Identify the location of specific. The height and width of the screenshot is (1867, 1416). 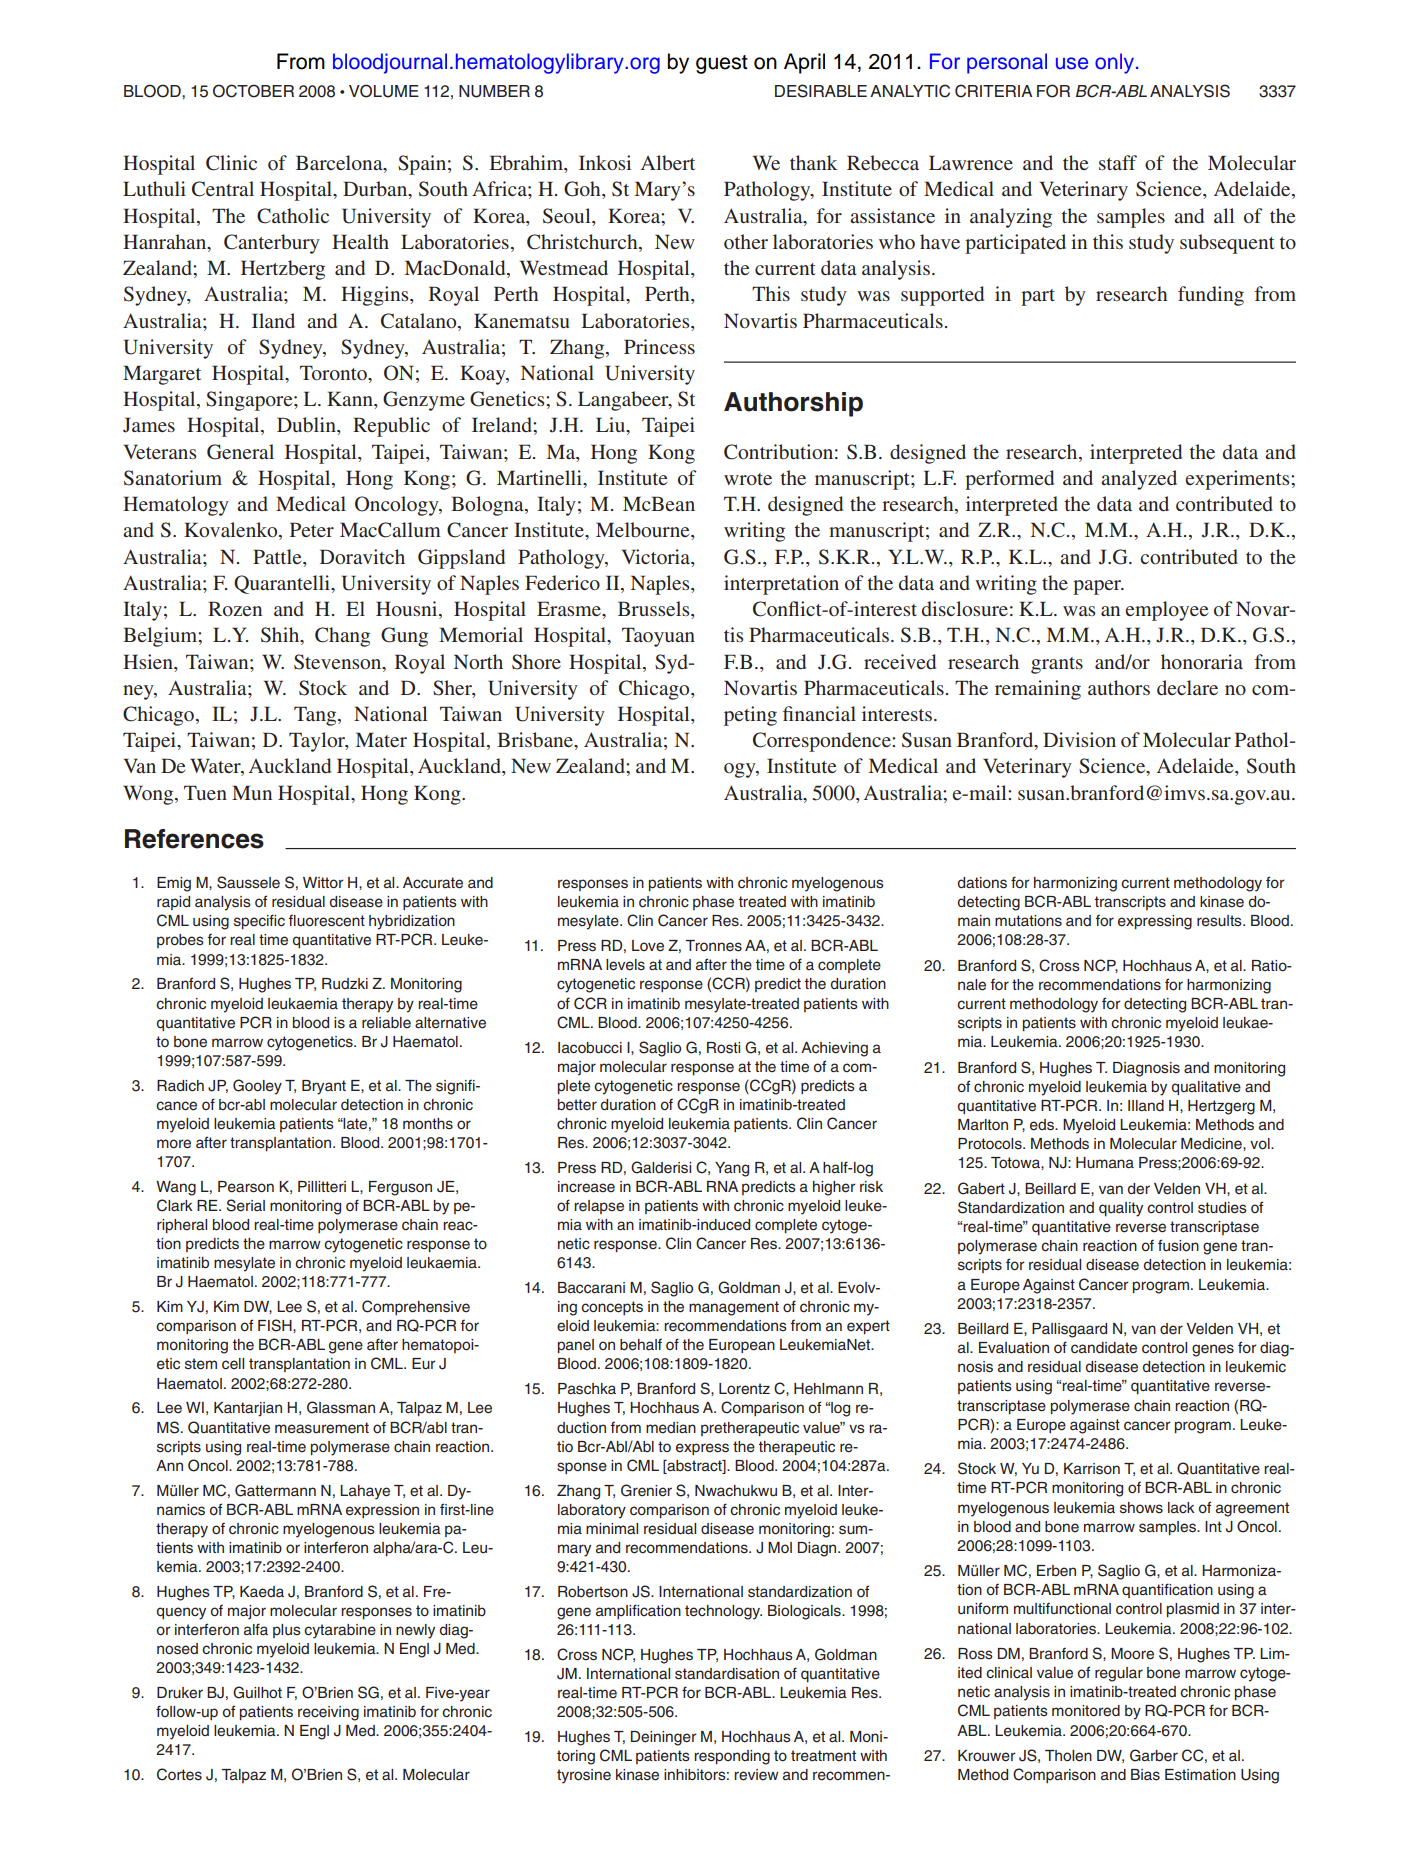
(259, 921).
